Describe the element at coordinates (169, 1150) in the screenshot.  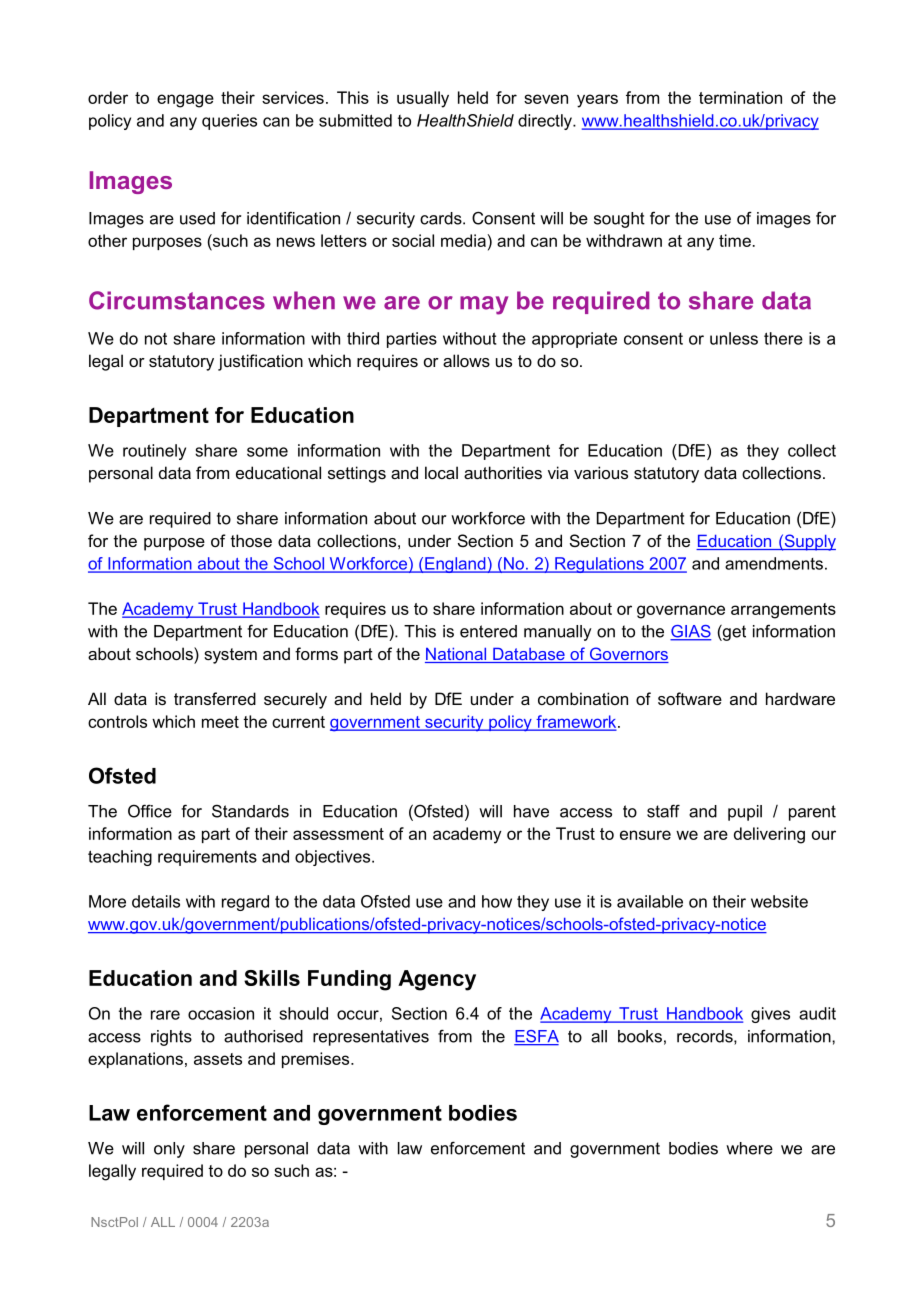
I see `only` at that location.
